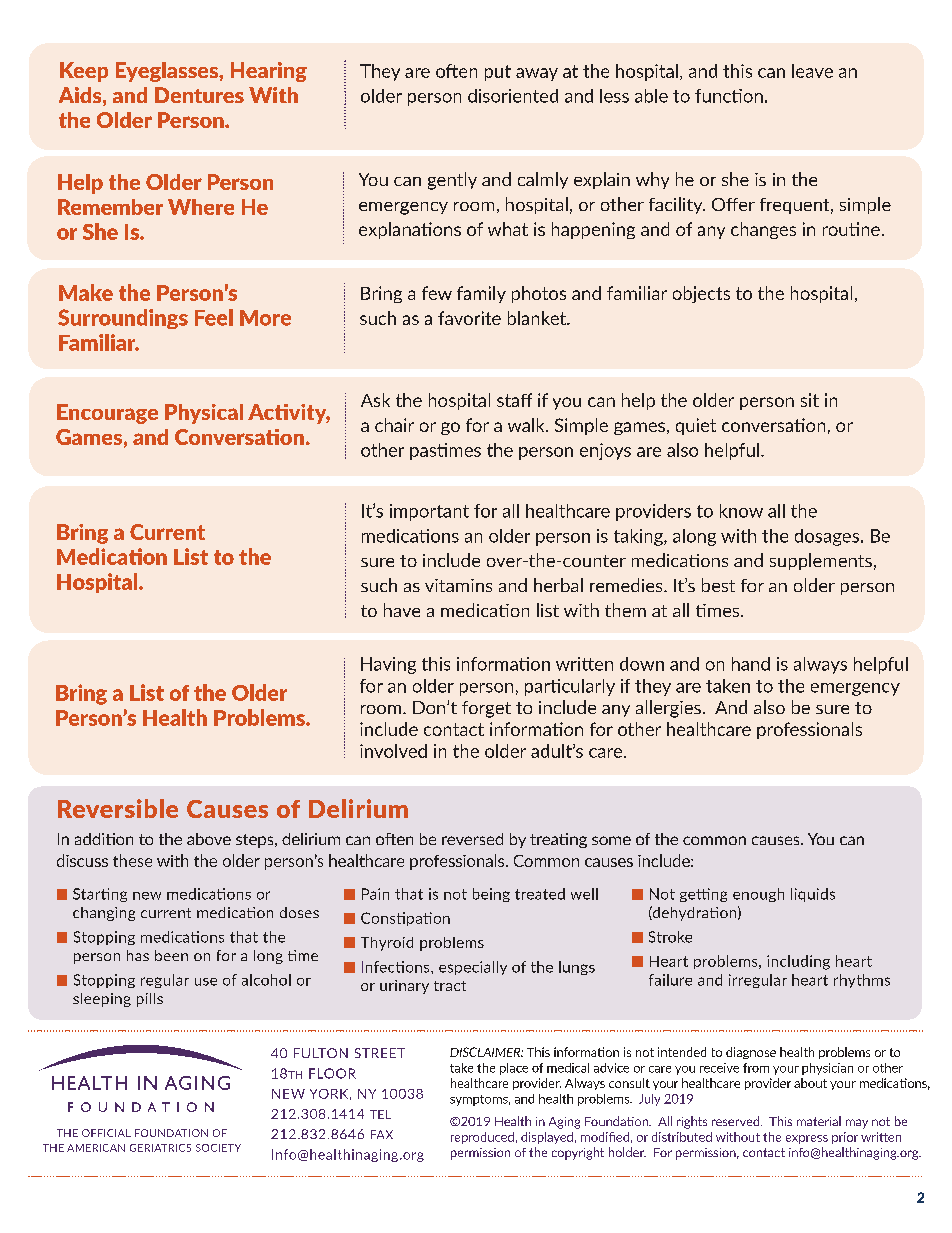 The image size is (952, 1233). What do you see at coordinates (718, 585) in the page?
I see `best` at bounding box center [718, 585].
